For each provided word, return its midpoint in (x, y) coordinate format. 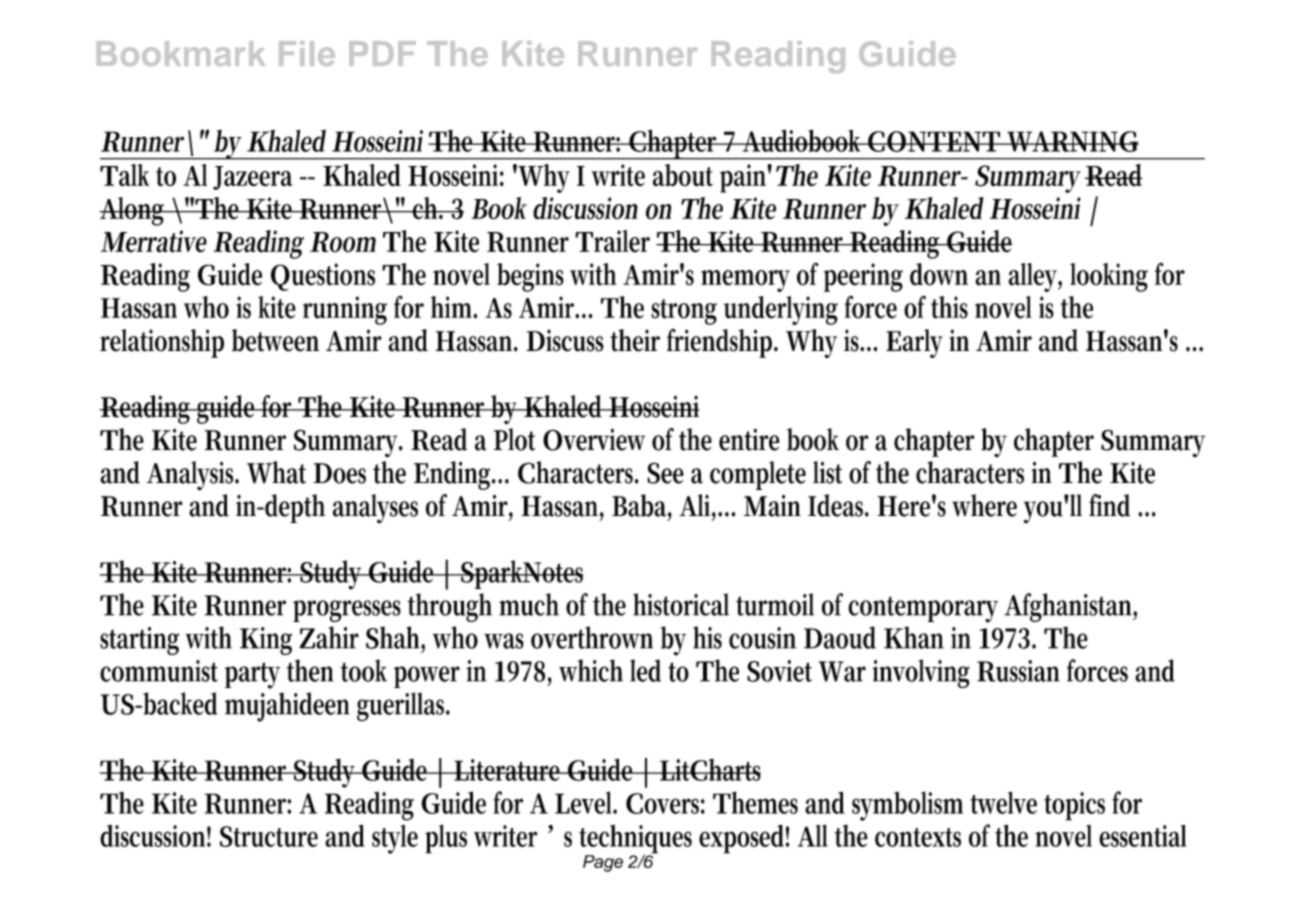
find (1109, 505)
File (307, 53)
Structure (269, 836)
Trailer (612, 241)
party (252, 675)
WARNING (1072, 141)
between (275, 340)
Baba (642, 506)
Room (343, 242)
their (635, 340)
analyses (375, 509)
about (683, 175)
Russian (1018, 671)
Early (914, 343)
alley (1035, 277)
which (591, 670)
